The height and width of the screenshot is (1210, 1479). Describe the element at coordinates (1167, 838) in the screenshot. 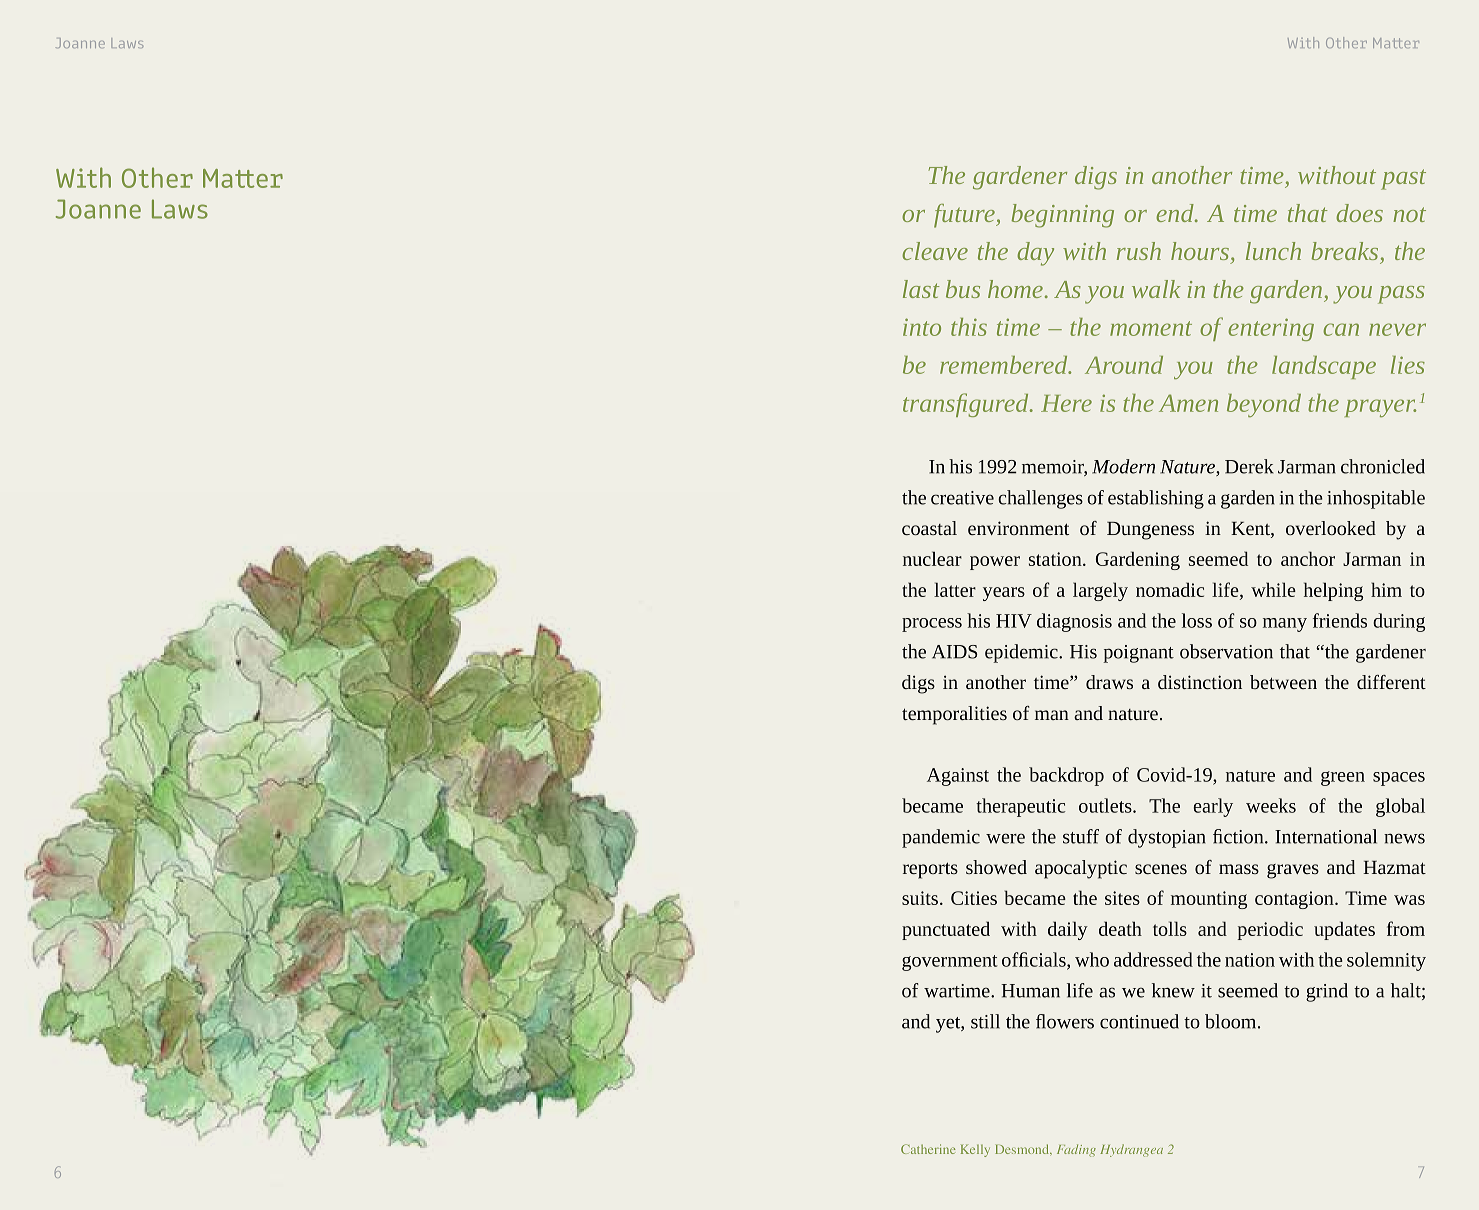

I see `dystopian` at that location.
